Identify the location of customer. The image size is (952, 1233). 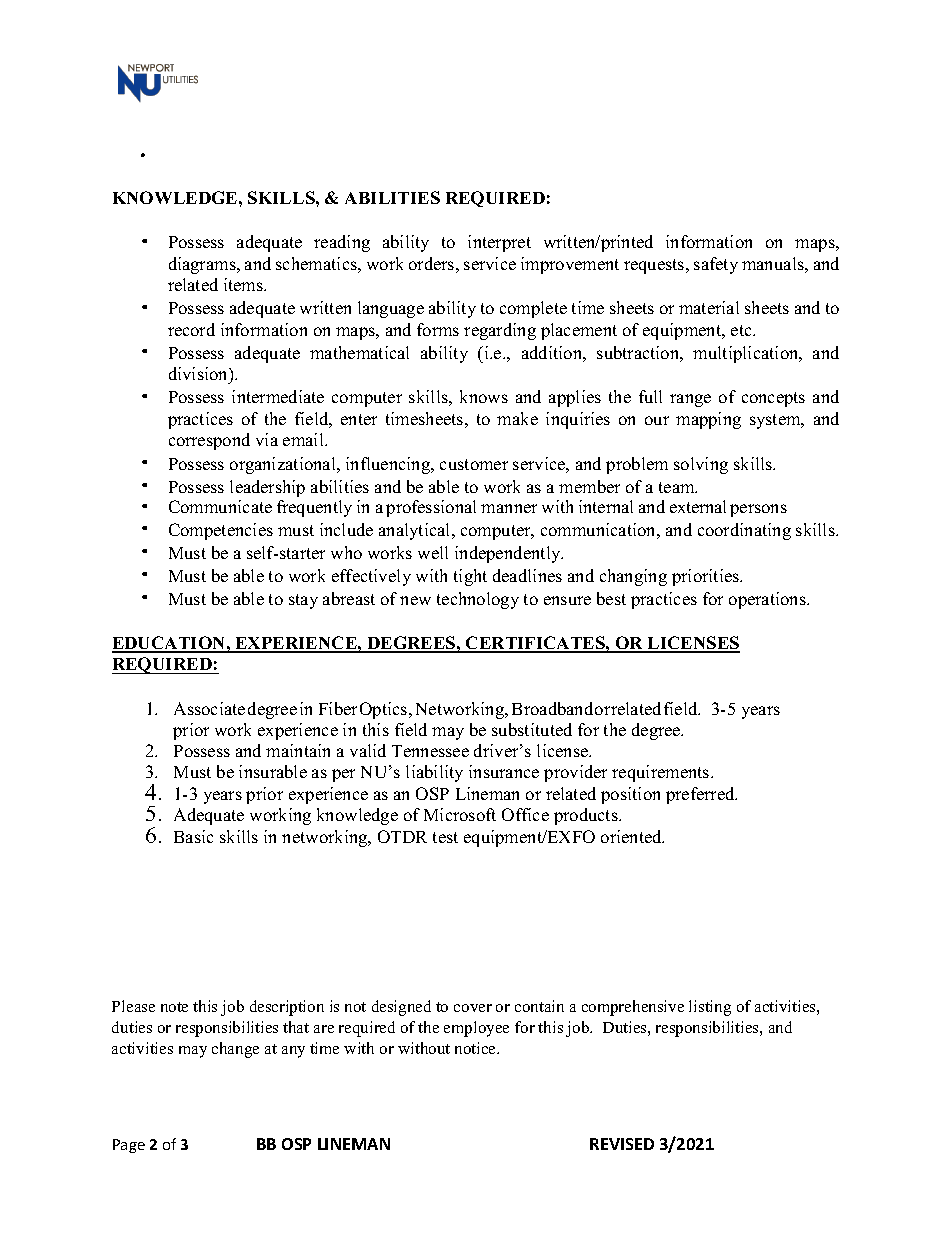
(474, 464).
